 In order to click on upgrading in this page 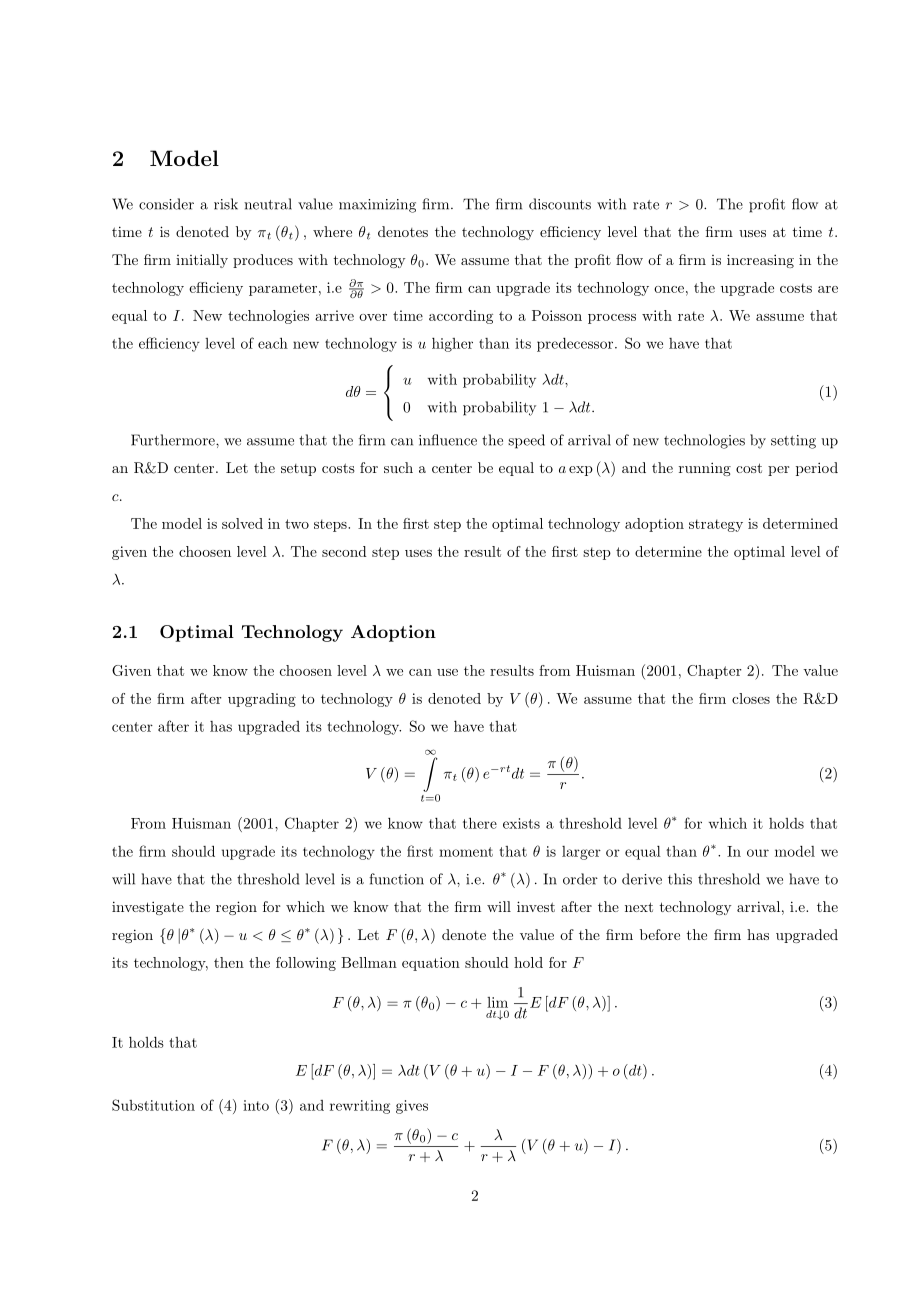, I will do `click(262, 700)`.
